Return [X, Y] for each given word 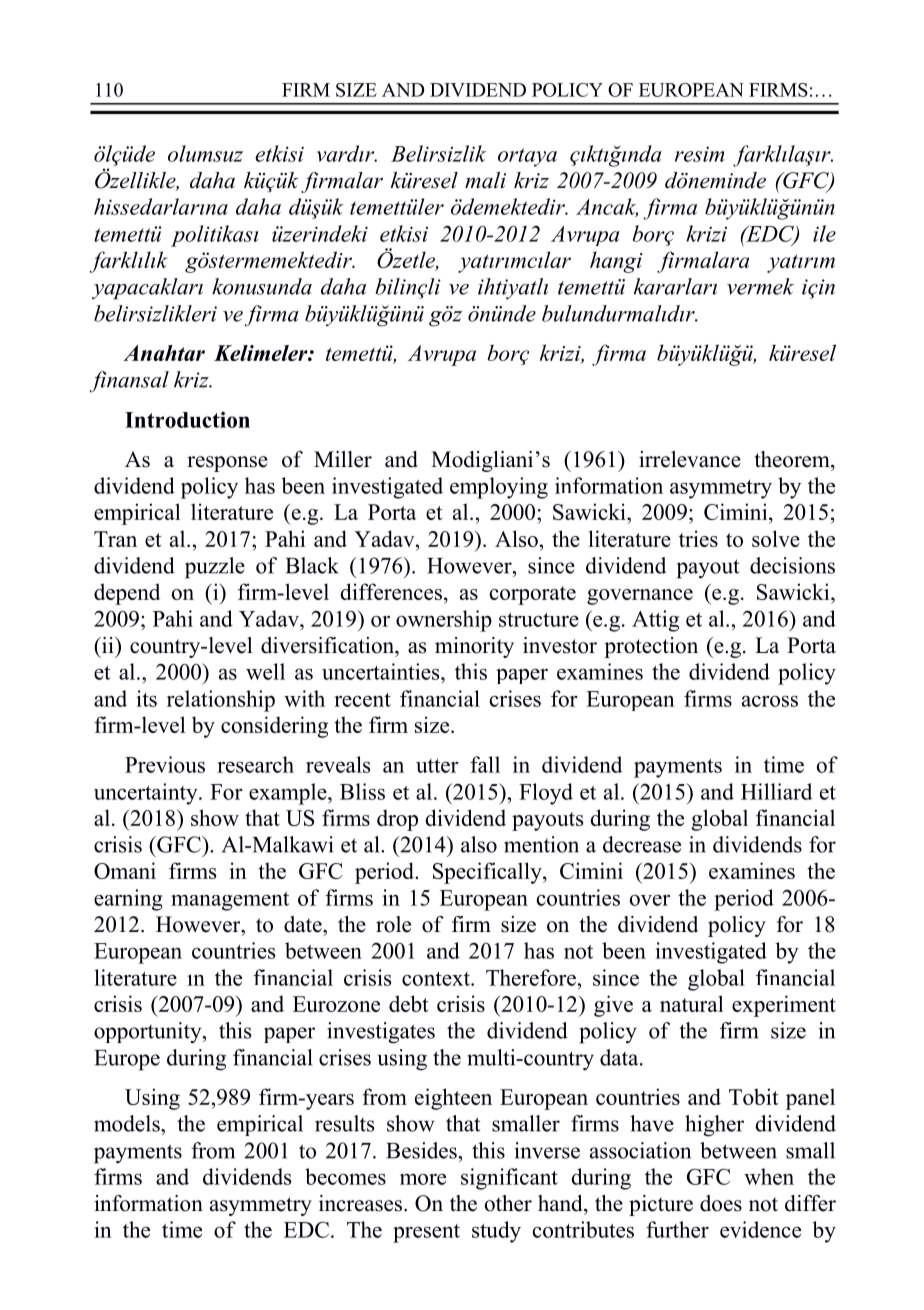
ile [824, 233]
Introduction [187, 420]
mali [485, 180]
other [508, 1203]
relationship [221, 701]
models [128, 1123]
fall [485, 764]
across [770, 701]
